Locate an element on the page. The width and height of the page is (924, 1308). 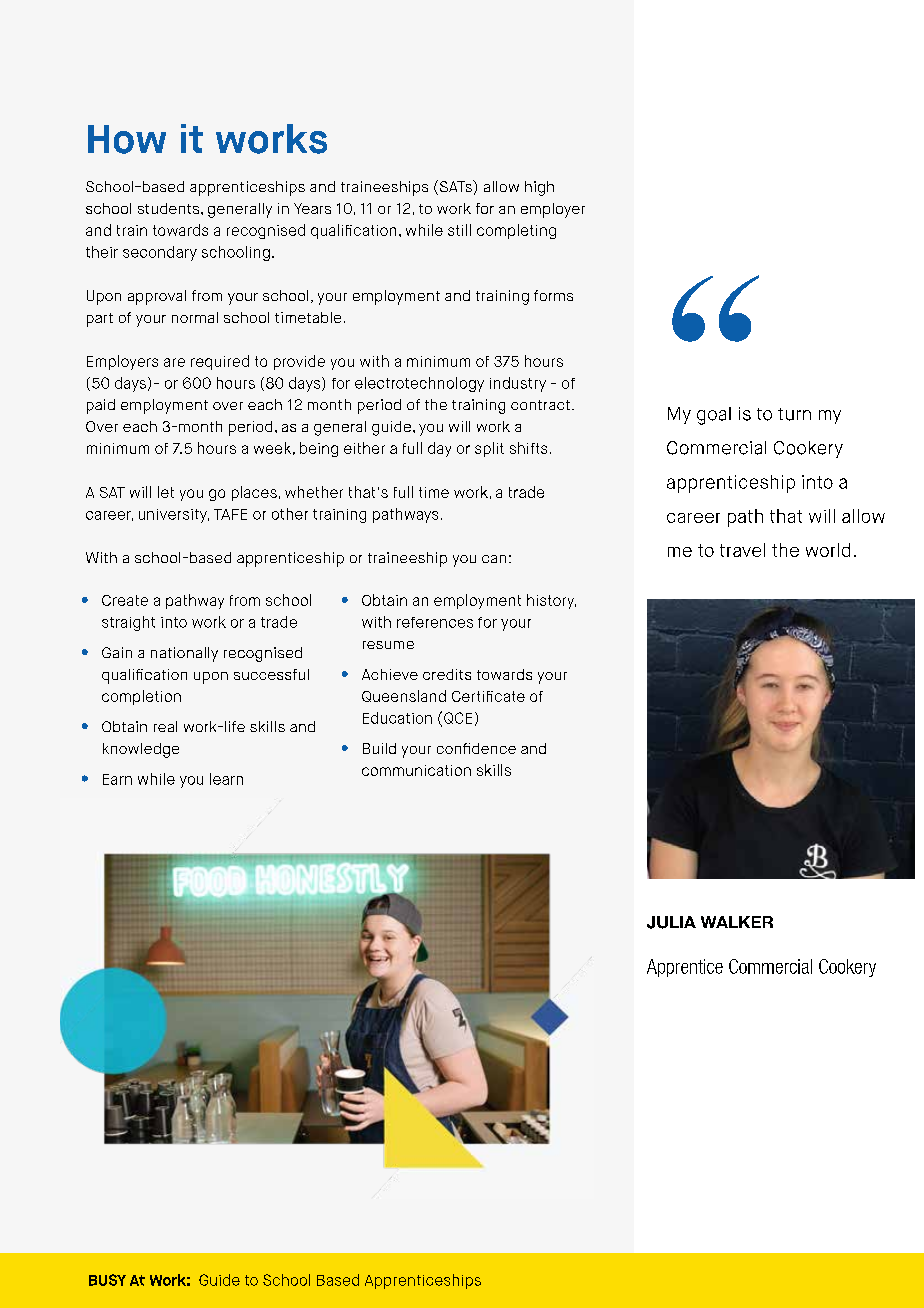
communication is located at coordinates (416, 770).
